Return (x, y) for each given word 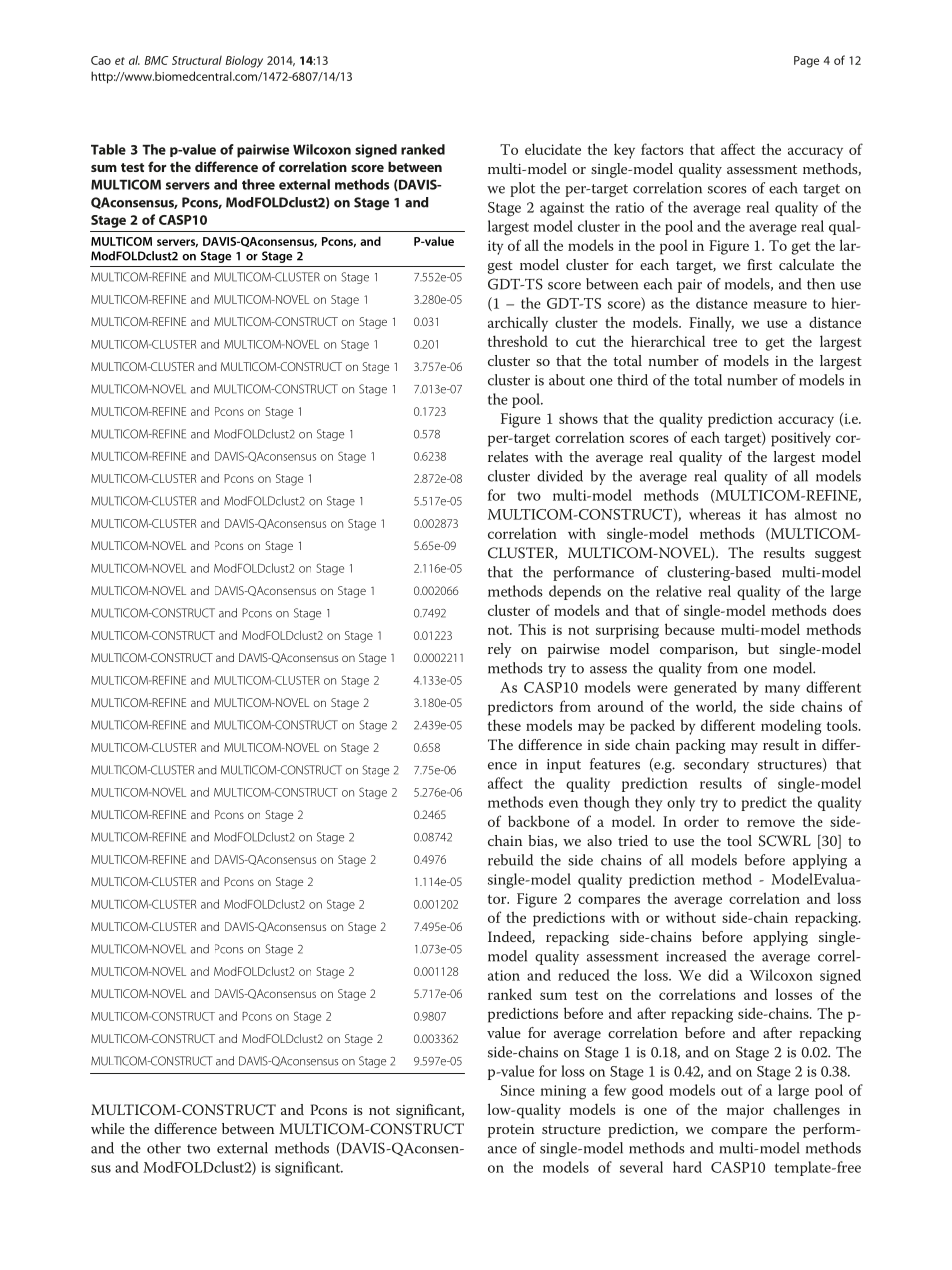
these (504, 725)
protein (511, 1131)
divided (560, 476)
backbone (539, 821)
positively (801, 439)
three (258, 184)
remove (771, 823)
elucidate (553, 149)
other (164, 1148)
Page (806, 62)
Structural (197, 60)
